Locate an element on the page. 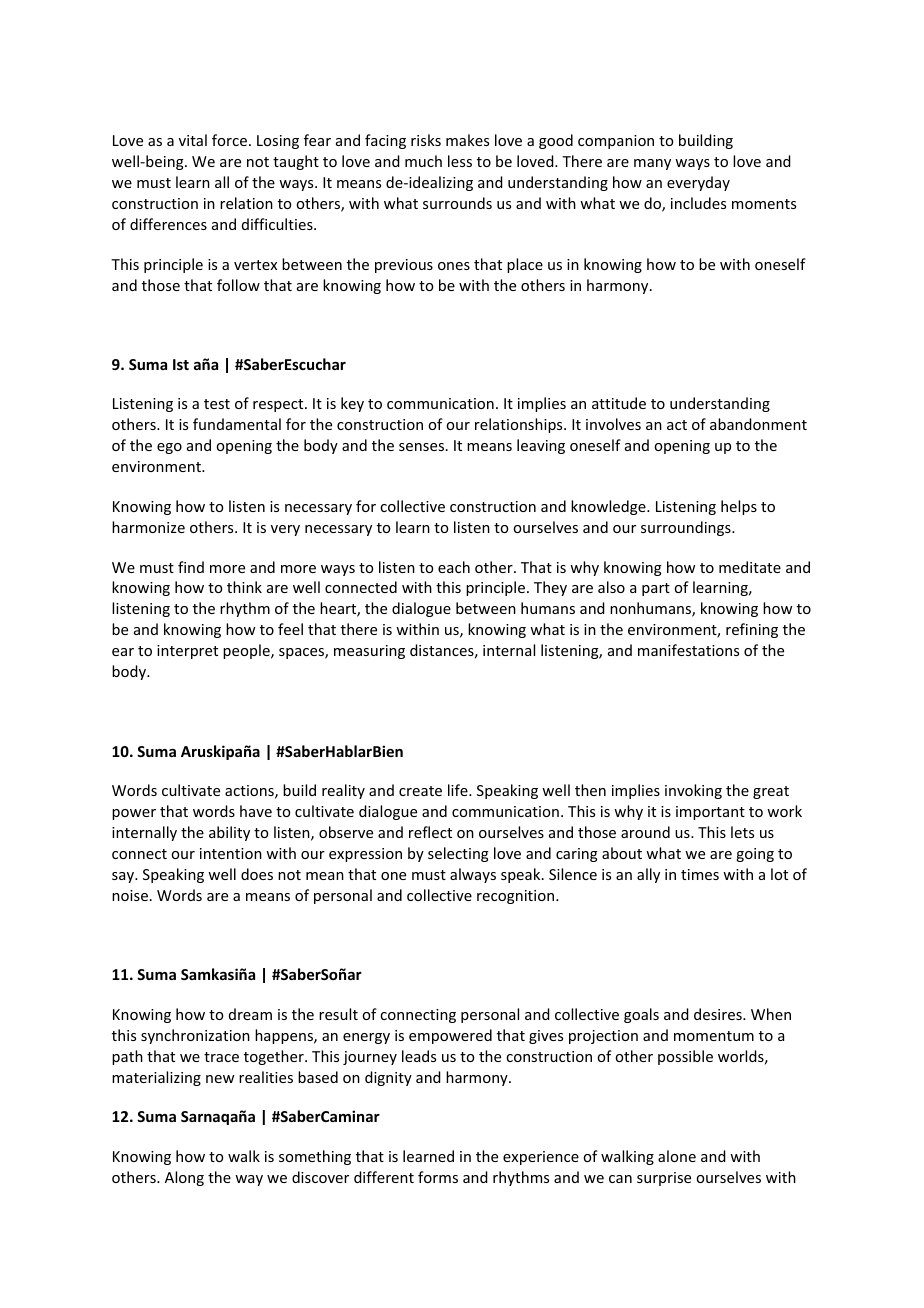  forms is located at coordinates (438, 1177).
